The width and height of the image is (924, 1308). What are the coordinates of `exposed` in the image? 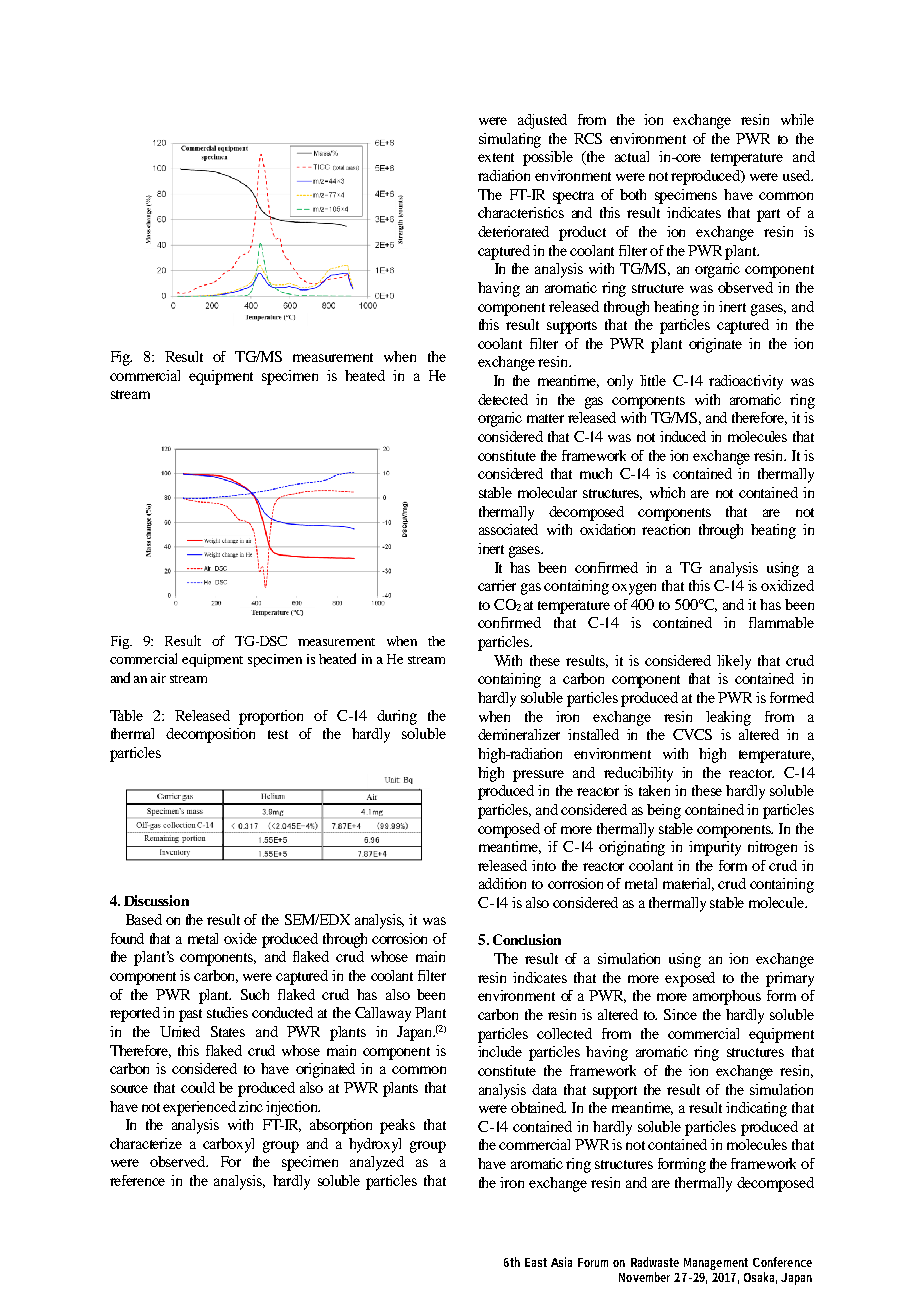 It's located at (690, 979).
